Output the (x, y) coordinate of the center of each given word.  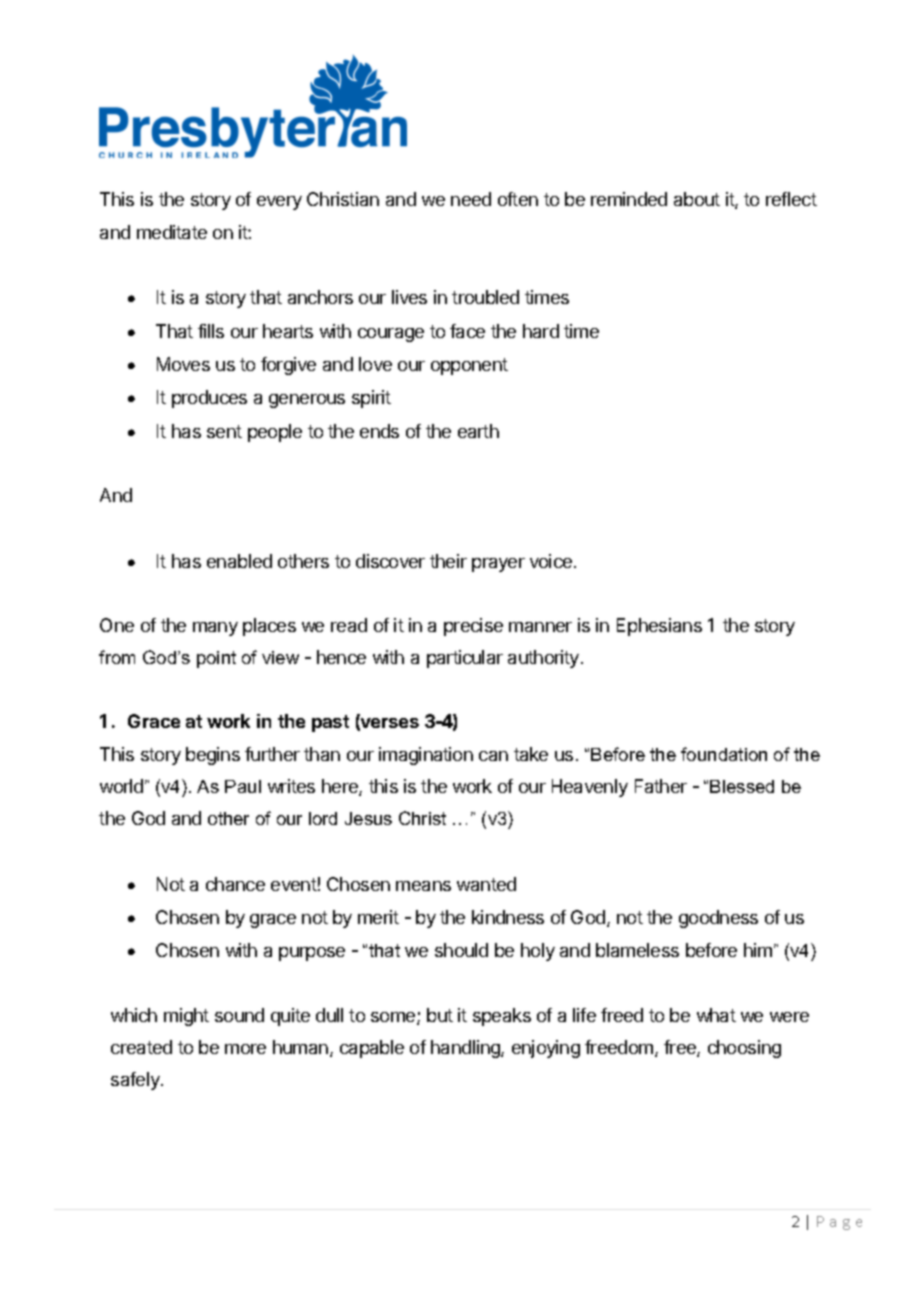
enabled (239, 561)
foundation (724, 754)
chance (235, 884)
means (423, 886)
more (245, 1049)
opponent (469, 366)
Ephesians (659, 627)
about (697, 199)
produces (209, 399)
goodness (718, 919)
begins (213, 756)
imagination (426, 756)
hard (541, 331)
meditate (172, 232)
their (448, 561)
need (471, 199)
